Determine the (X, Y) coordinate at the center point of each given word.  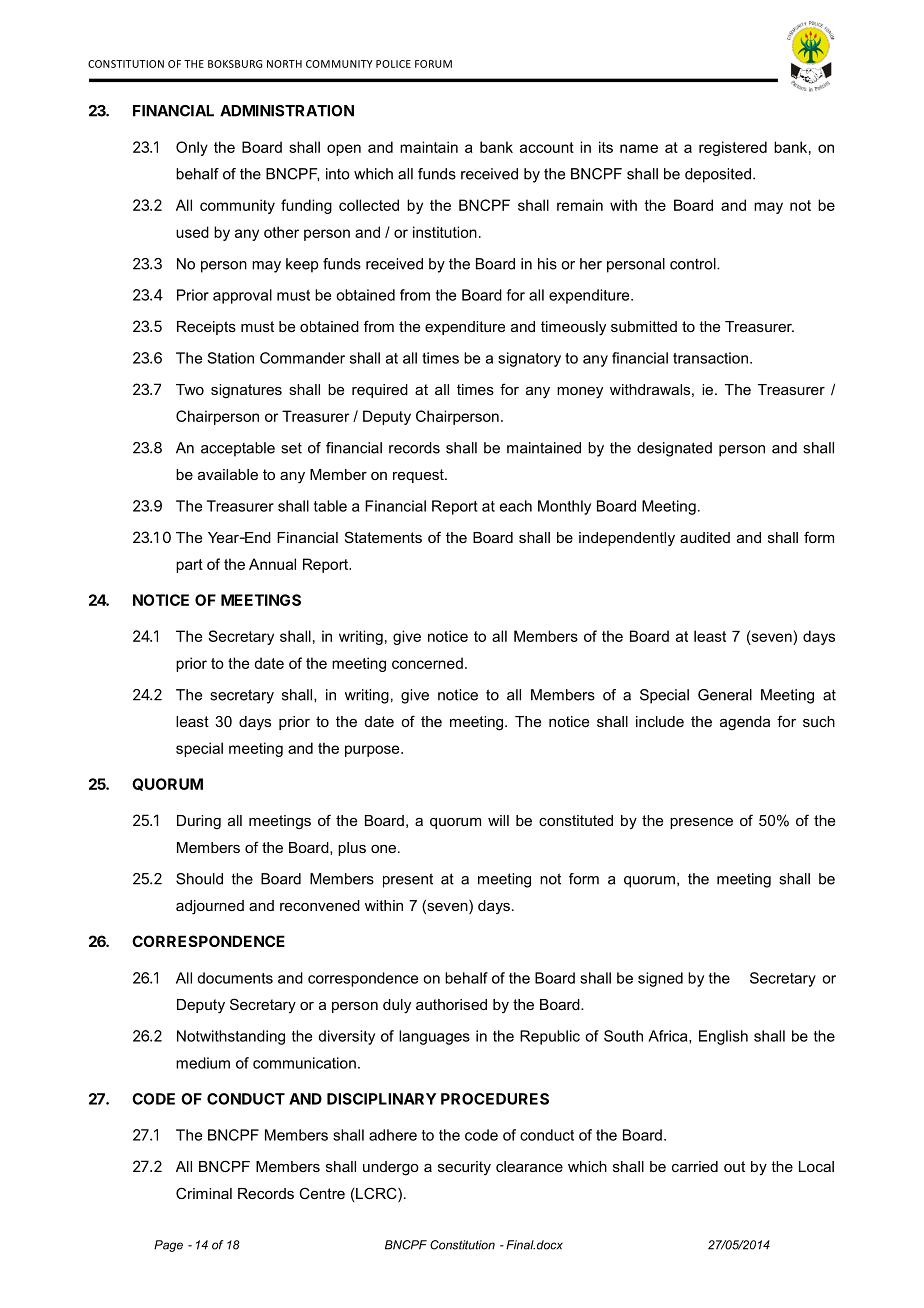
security (464, 1168)
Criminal (204, 1193)
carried (695, 1166)
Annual (272, 564)
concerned (427, 663)
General (725, 695)
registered (733, 148)
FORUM (433, 64)
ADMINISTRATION (287, 111)
